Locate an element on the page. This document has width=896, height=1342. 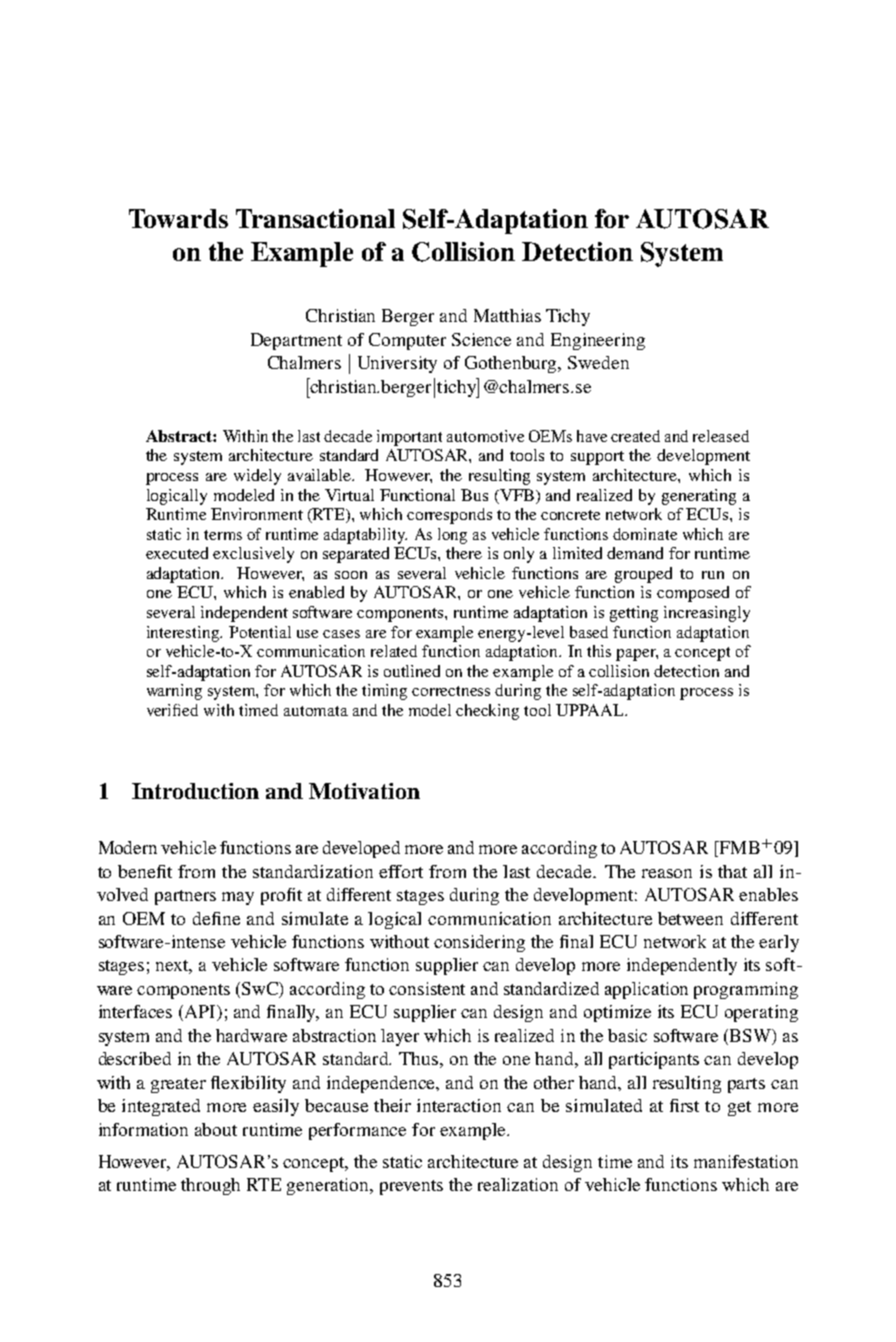
correctness is located at coordinates (451, 691).
